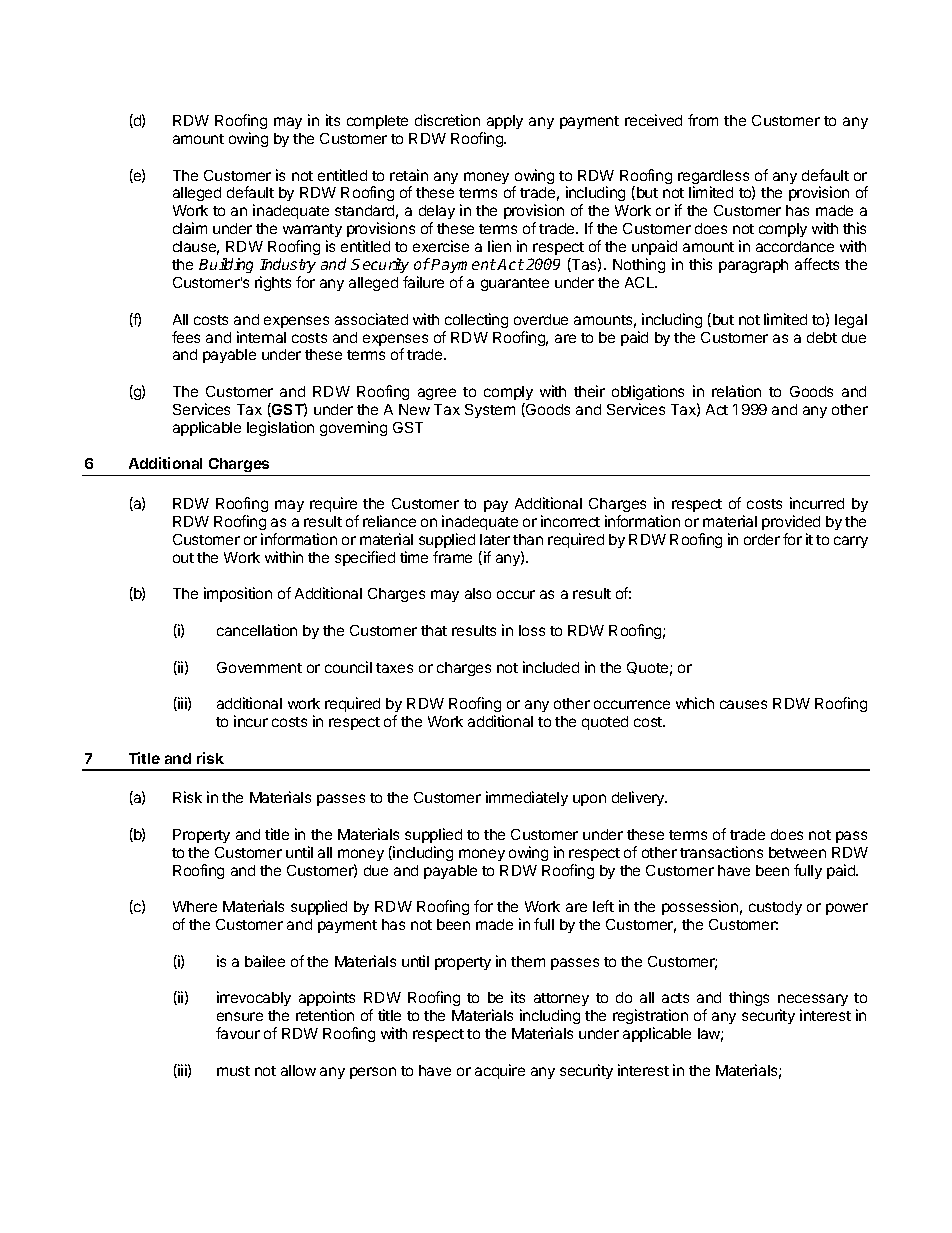 This page has height=1233, width=952. I want to click on also, so click(478, 593).
